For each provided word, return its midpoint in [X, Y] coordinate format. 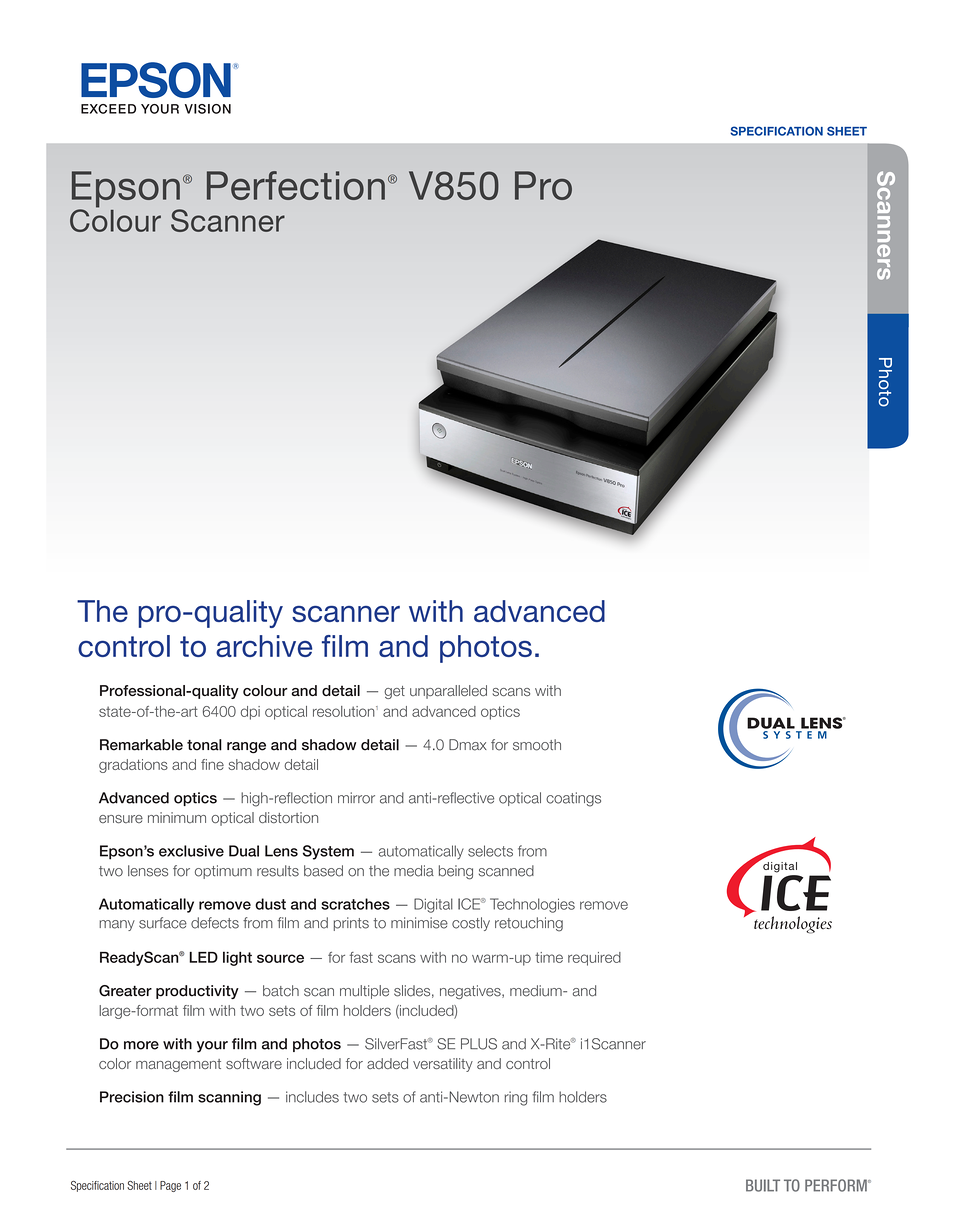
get [394, 692]
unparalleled [448, 692]
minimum [177, 817]
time [549, 957]
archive [264, 646]
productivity [197, 992]
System [328, 852]
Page [170, 1186]
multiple [364, 992]
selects [490, 851]
